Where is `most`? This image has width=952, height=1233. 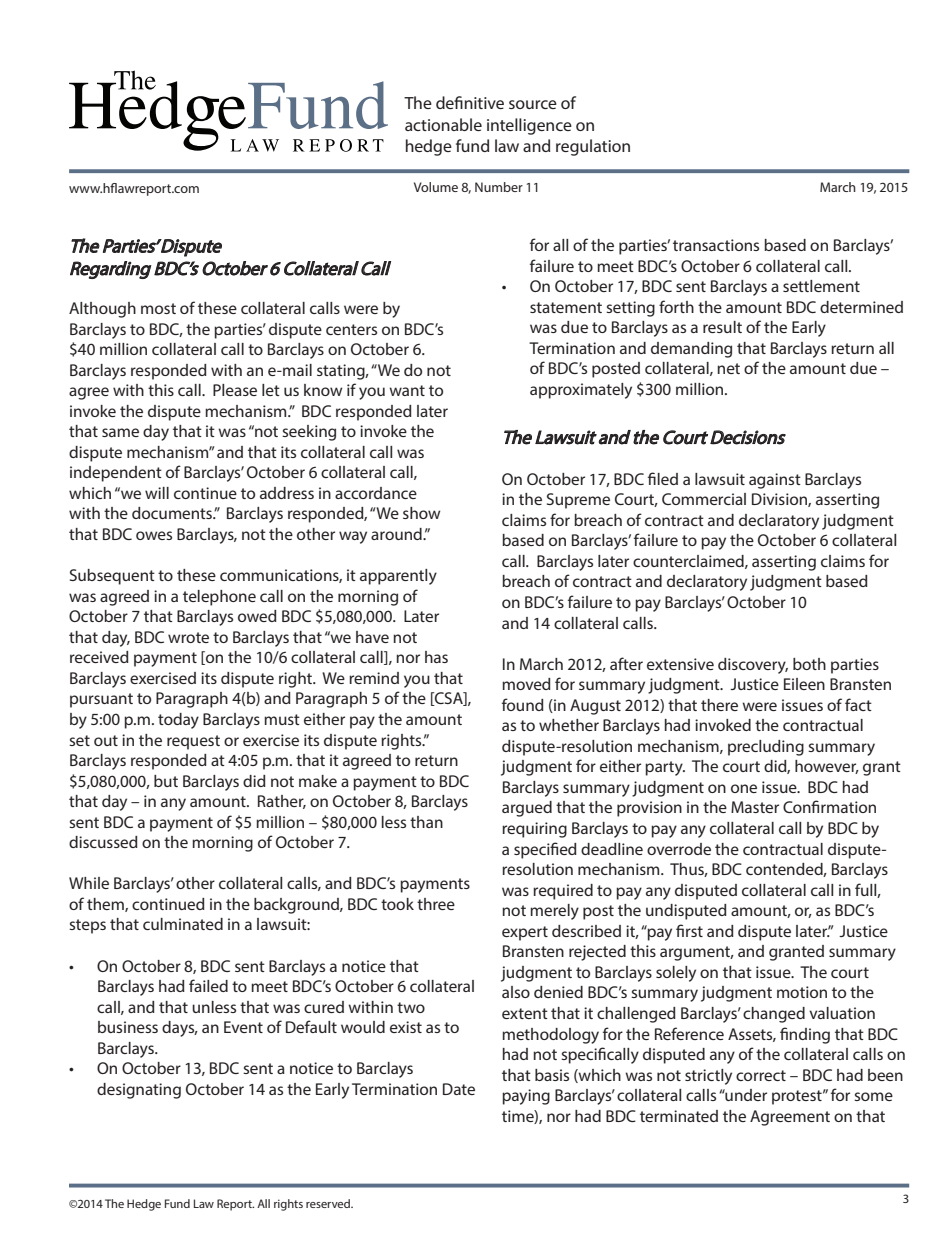
most is located at coordinates (158, 308).
